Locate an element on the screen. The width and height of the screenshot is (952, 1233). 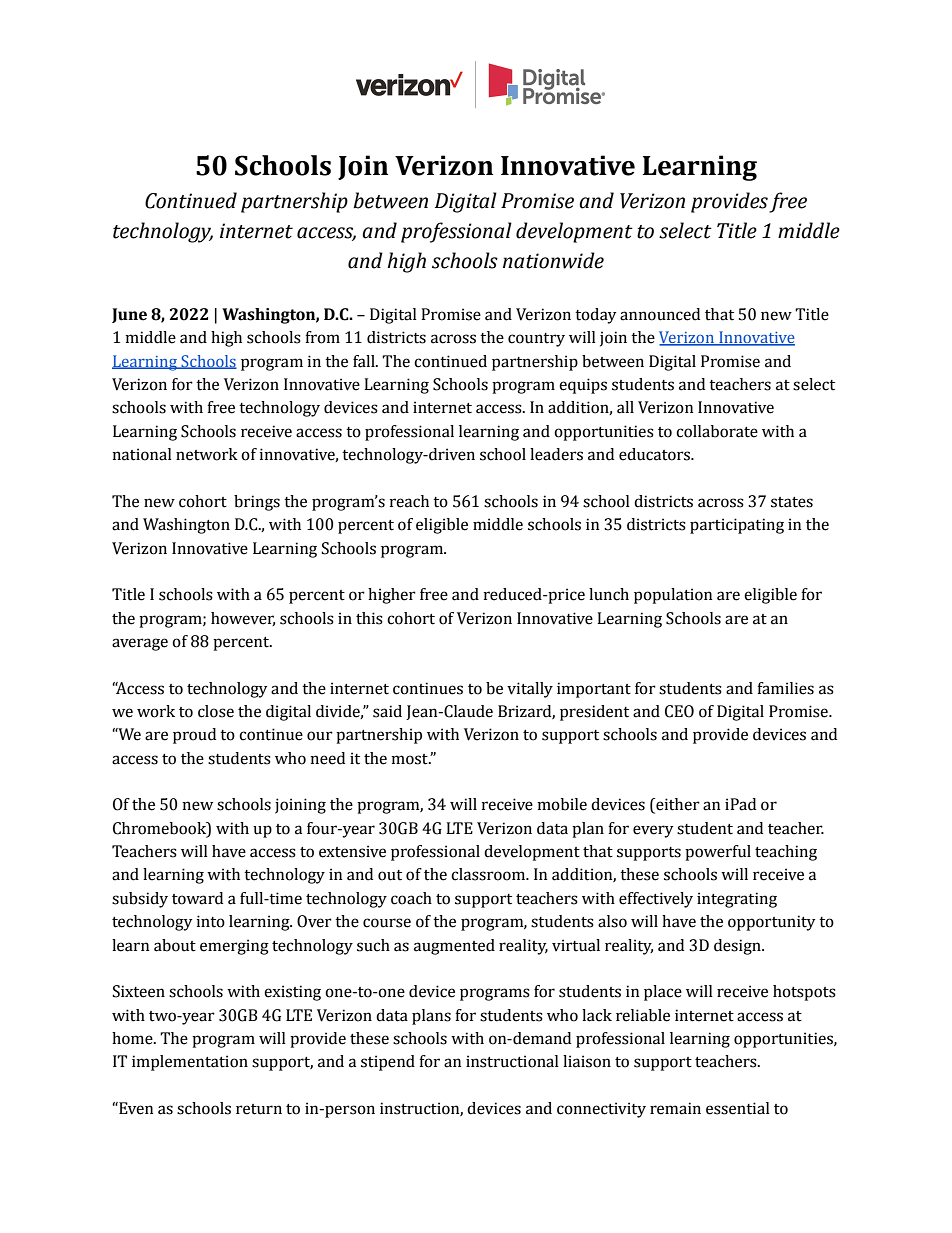
stipend is located at coordinates (388, 1063).
